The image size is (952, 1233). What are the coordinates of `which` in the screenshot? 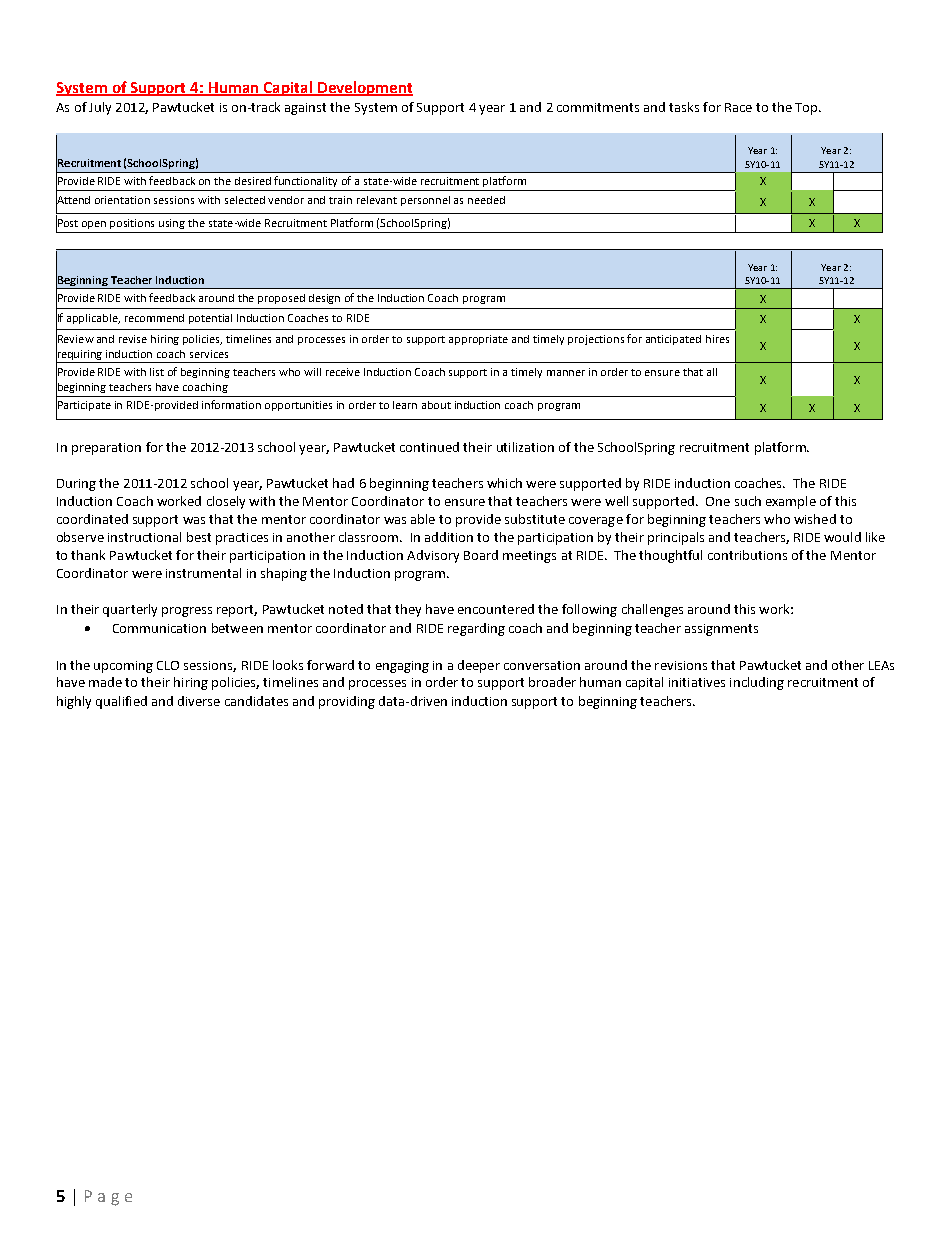 It's located at (504, 483).
